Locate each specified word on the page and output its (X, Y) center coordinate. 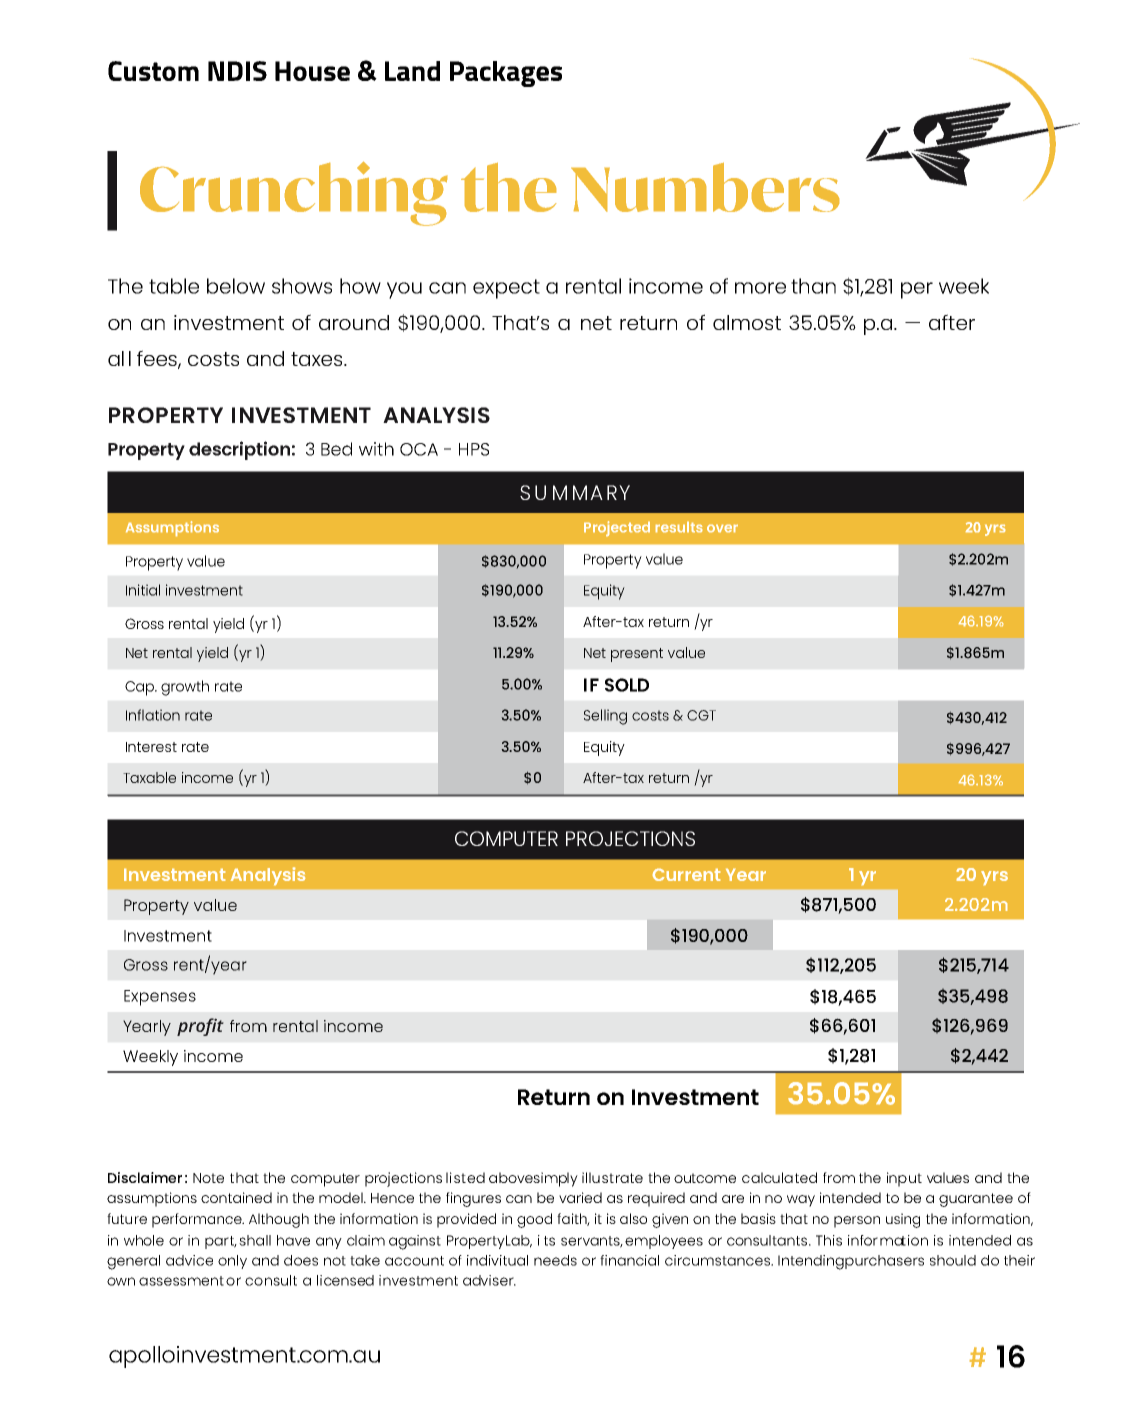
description (239, 450)
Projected (617, 528)
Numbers (705, 187)
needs (555, 1260)
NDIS (237, 71)
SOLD (627, 685)
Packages (506, 74)
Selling (605, 717)
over (722, 528)
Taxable (149, 777)
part (221, 1242)
